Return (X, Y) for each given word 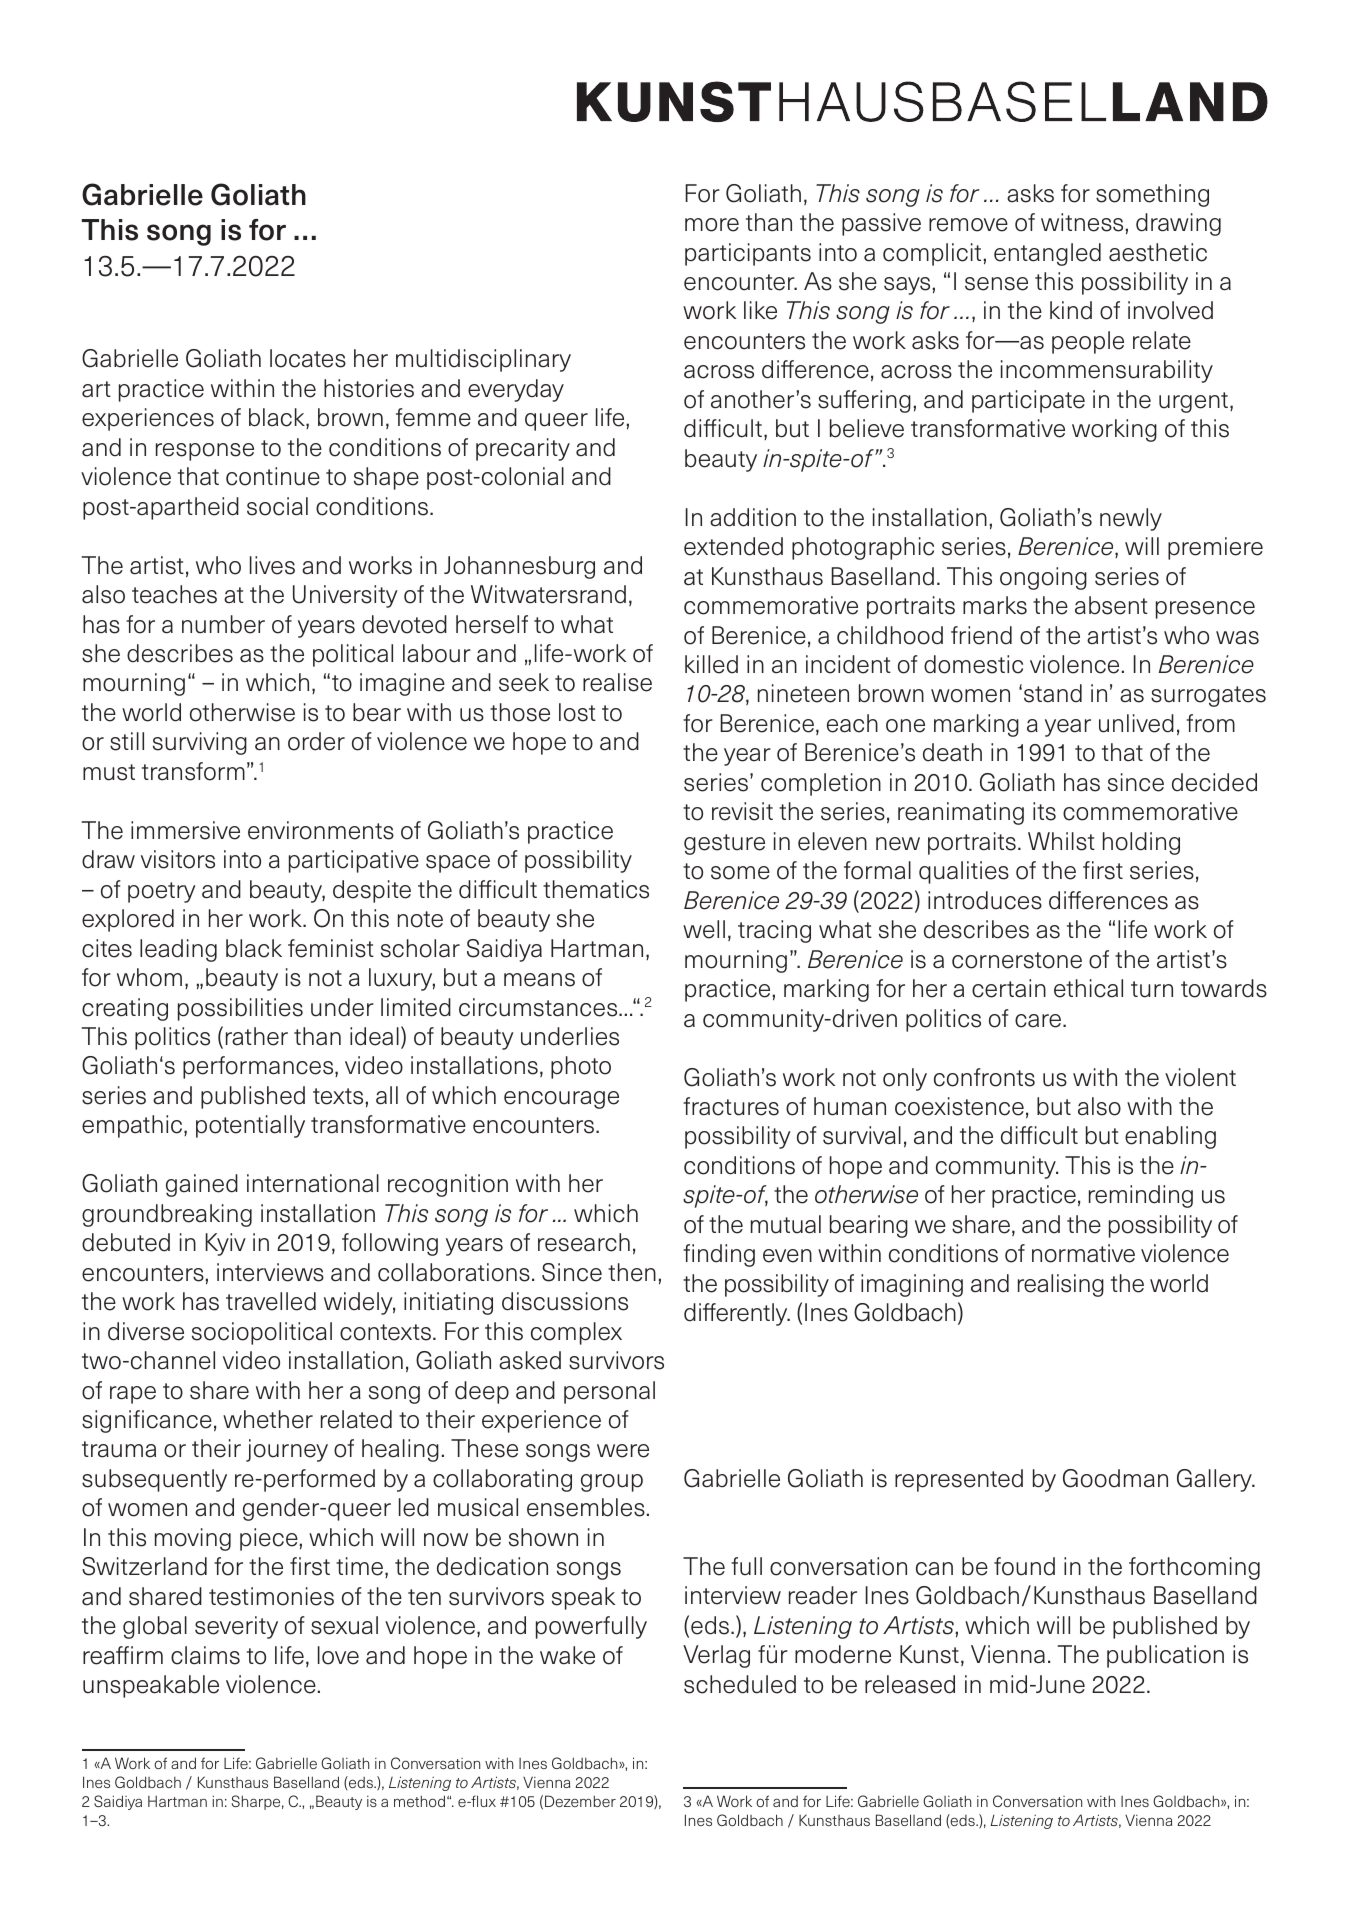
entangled (1047, 254)
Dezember (580, 1801)
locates (308, 358)
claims (205, 1655)
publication (1165, 1656)
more (712, 225)
